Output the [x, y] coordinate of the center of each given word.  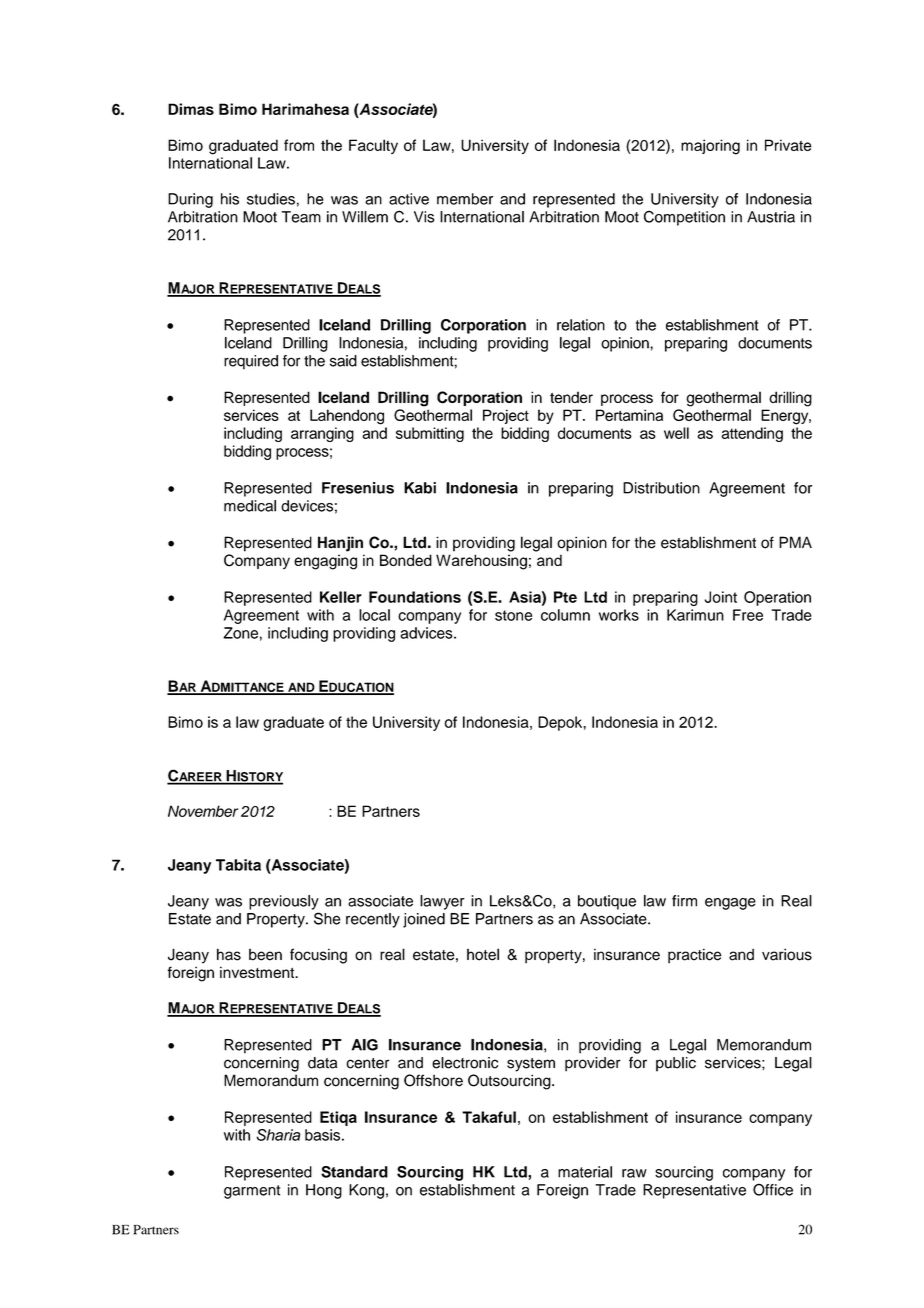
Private [788, 145]
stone [513, 615]
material [585, 1172]
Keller [341, 597]
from [299, 145]
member [465, 199]
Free [748, 615]
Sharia [278, 1135]
